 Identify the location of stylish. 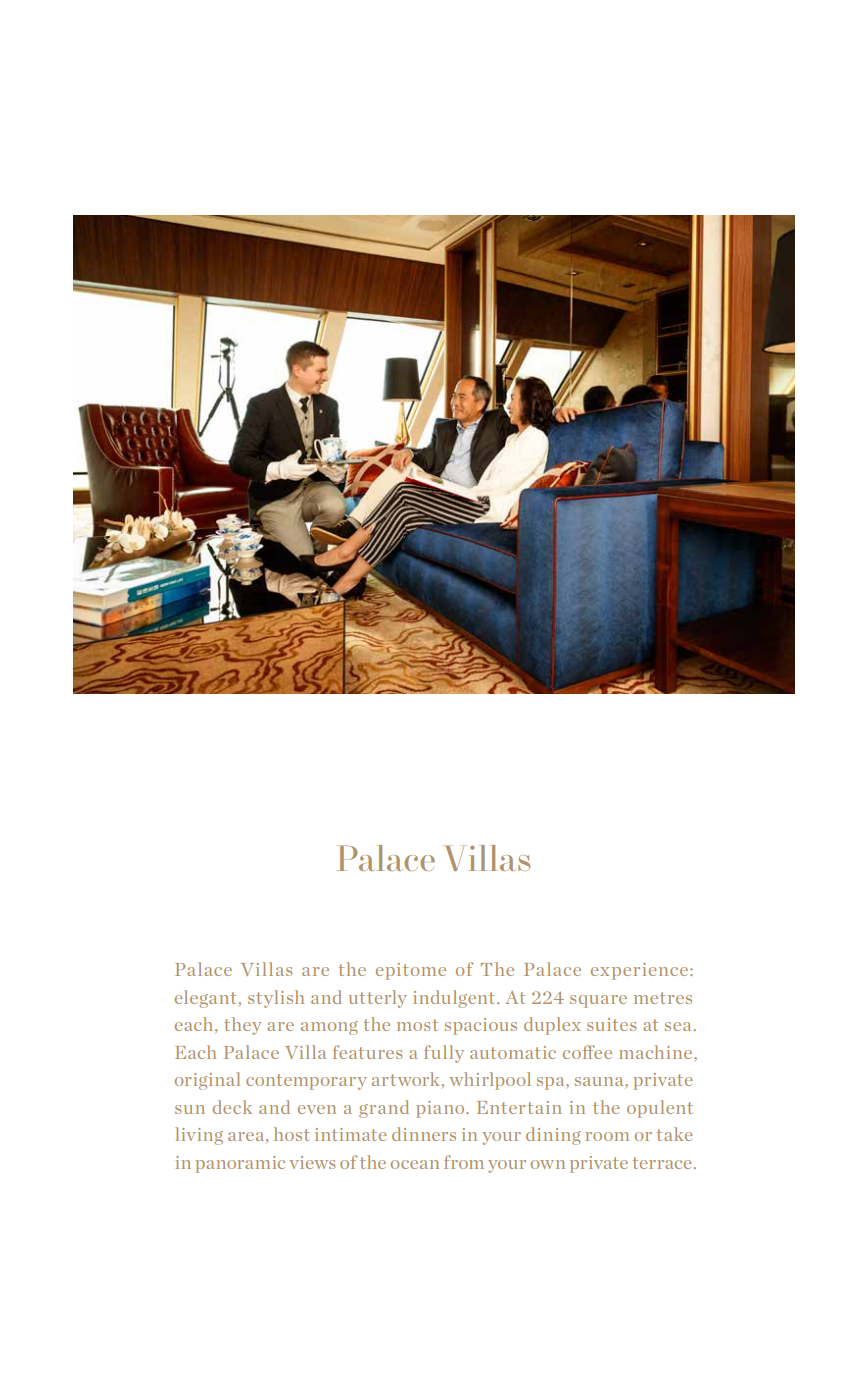
(276, 999).
